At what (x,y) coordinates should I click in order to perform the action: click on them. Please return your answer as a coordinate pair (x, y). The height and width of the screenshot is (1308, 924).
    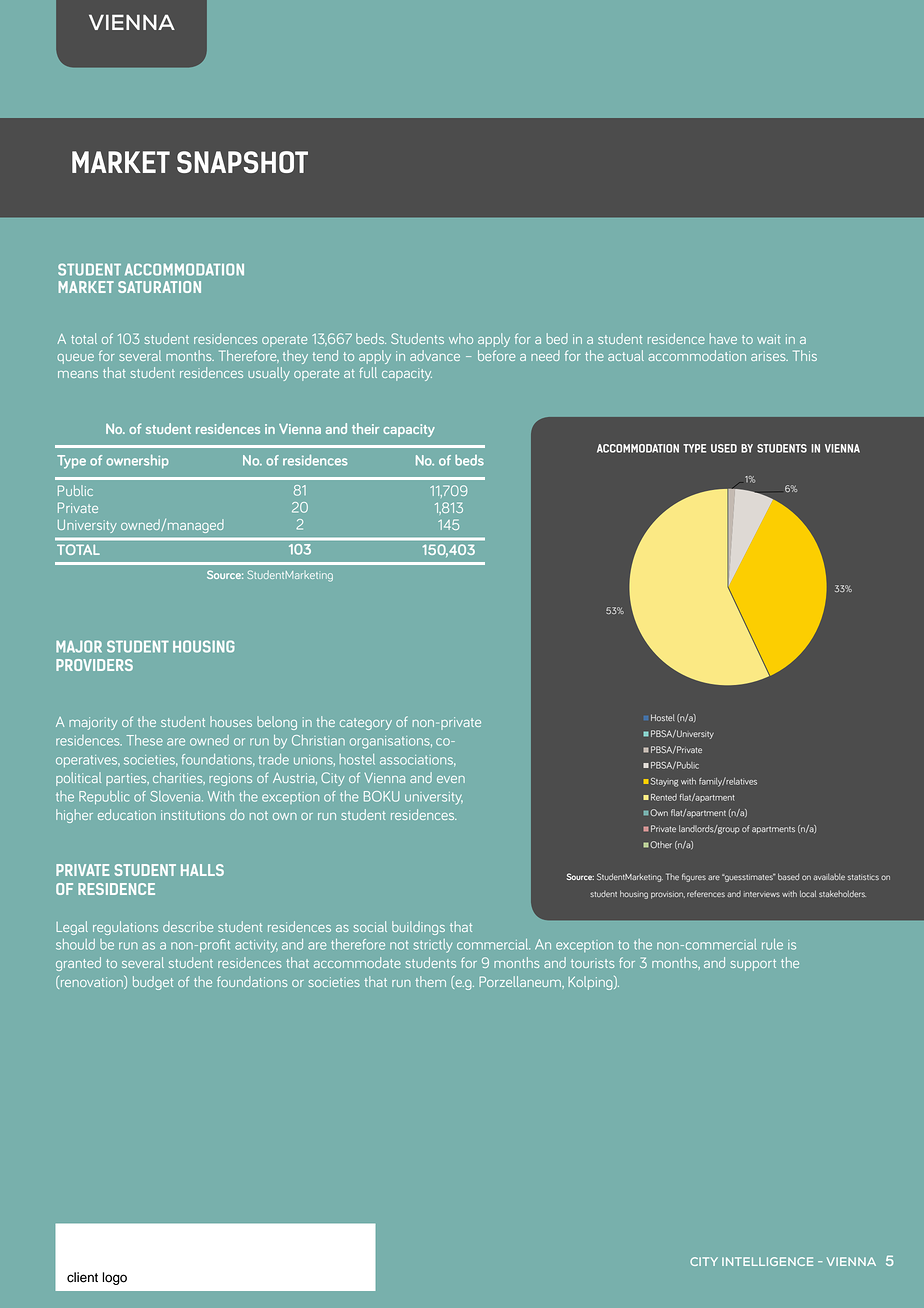
    Looking at the image, I should click on (431, 981).
